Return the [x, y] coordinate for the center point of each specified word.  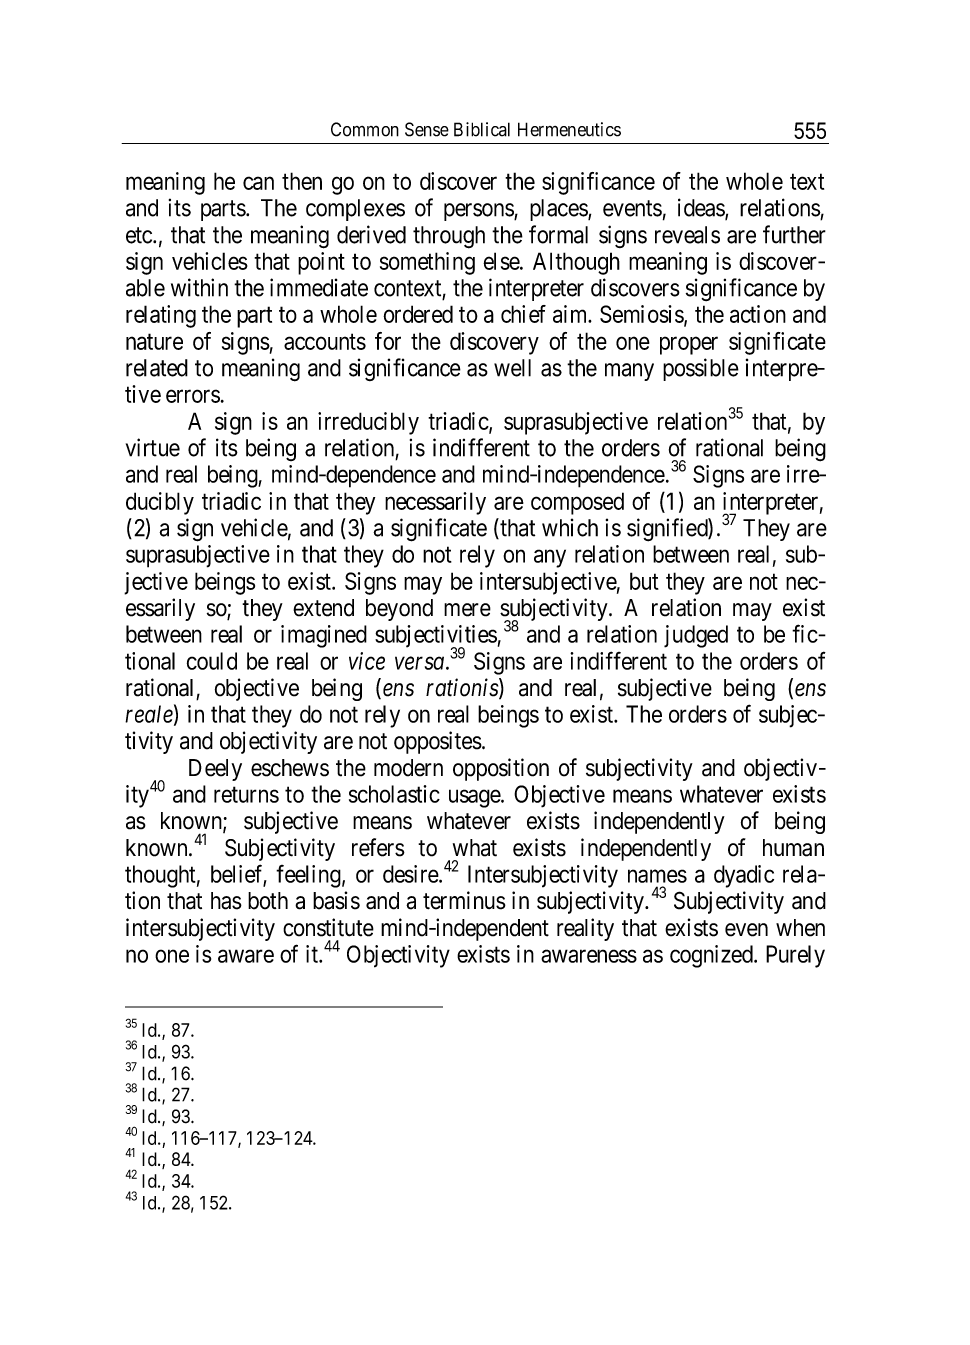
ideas [702, 208]
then [302, 181]
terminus [464, 900]
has [226, 901]
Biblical [482, 129]
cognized [712, 956]
